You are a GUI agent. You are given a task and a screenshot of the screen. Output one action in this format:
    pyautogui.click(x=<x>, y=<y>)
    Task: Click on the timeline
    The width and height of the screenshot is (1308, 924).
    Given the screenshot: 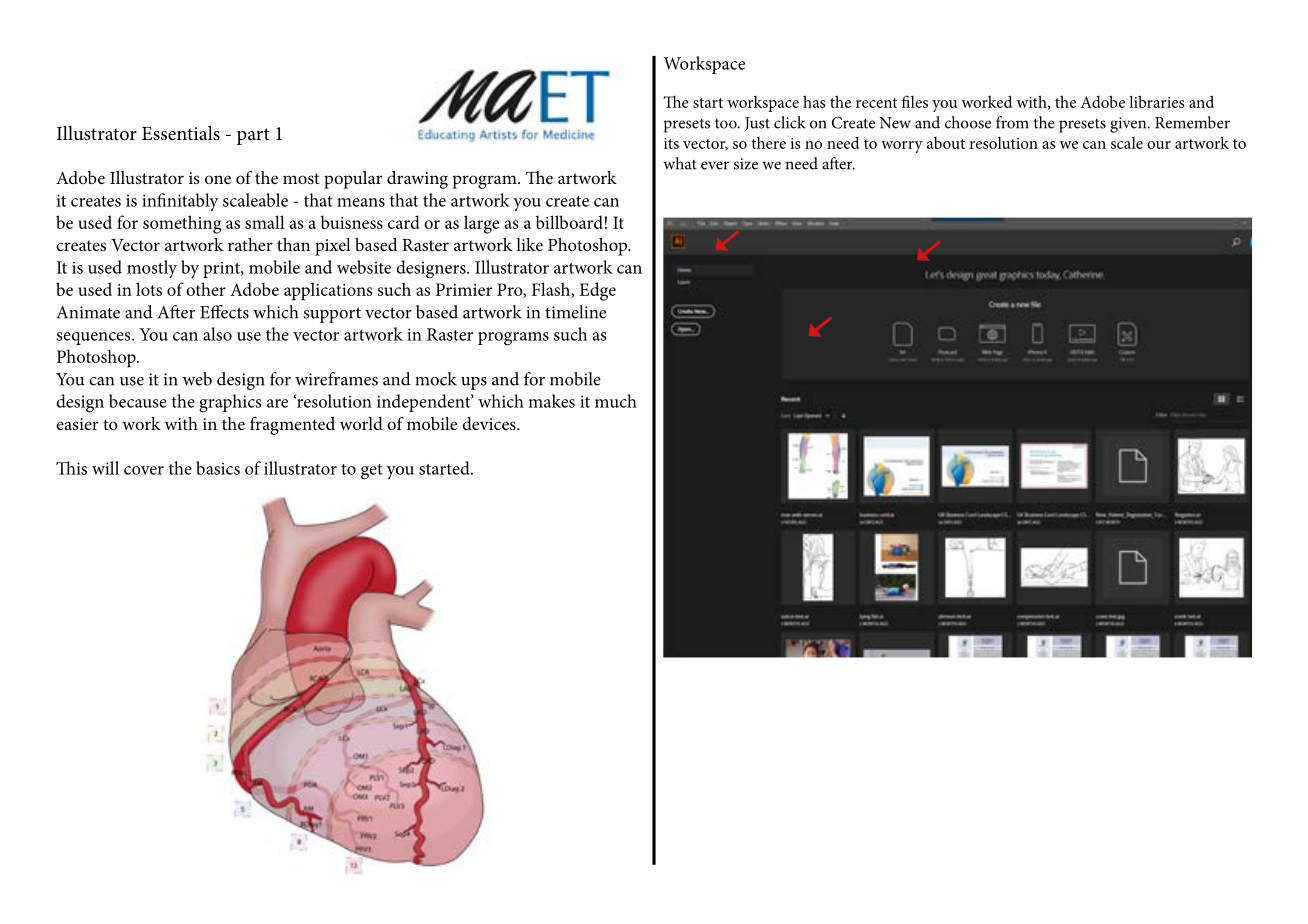 What is the action you would take?
    pyautogui.click(x=575, y=312)
